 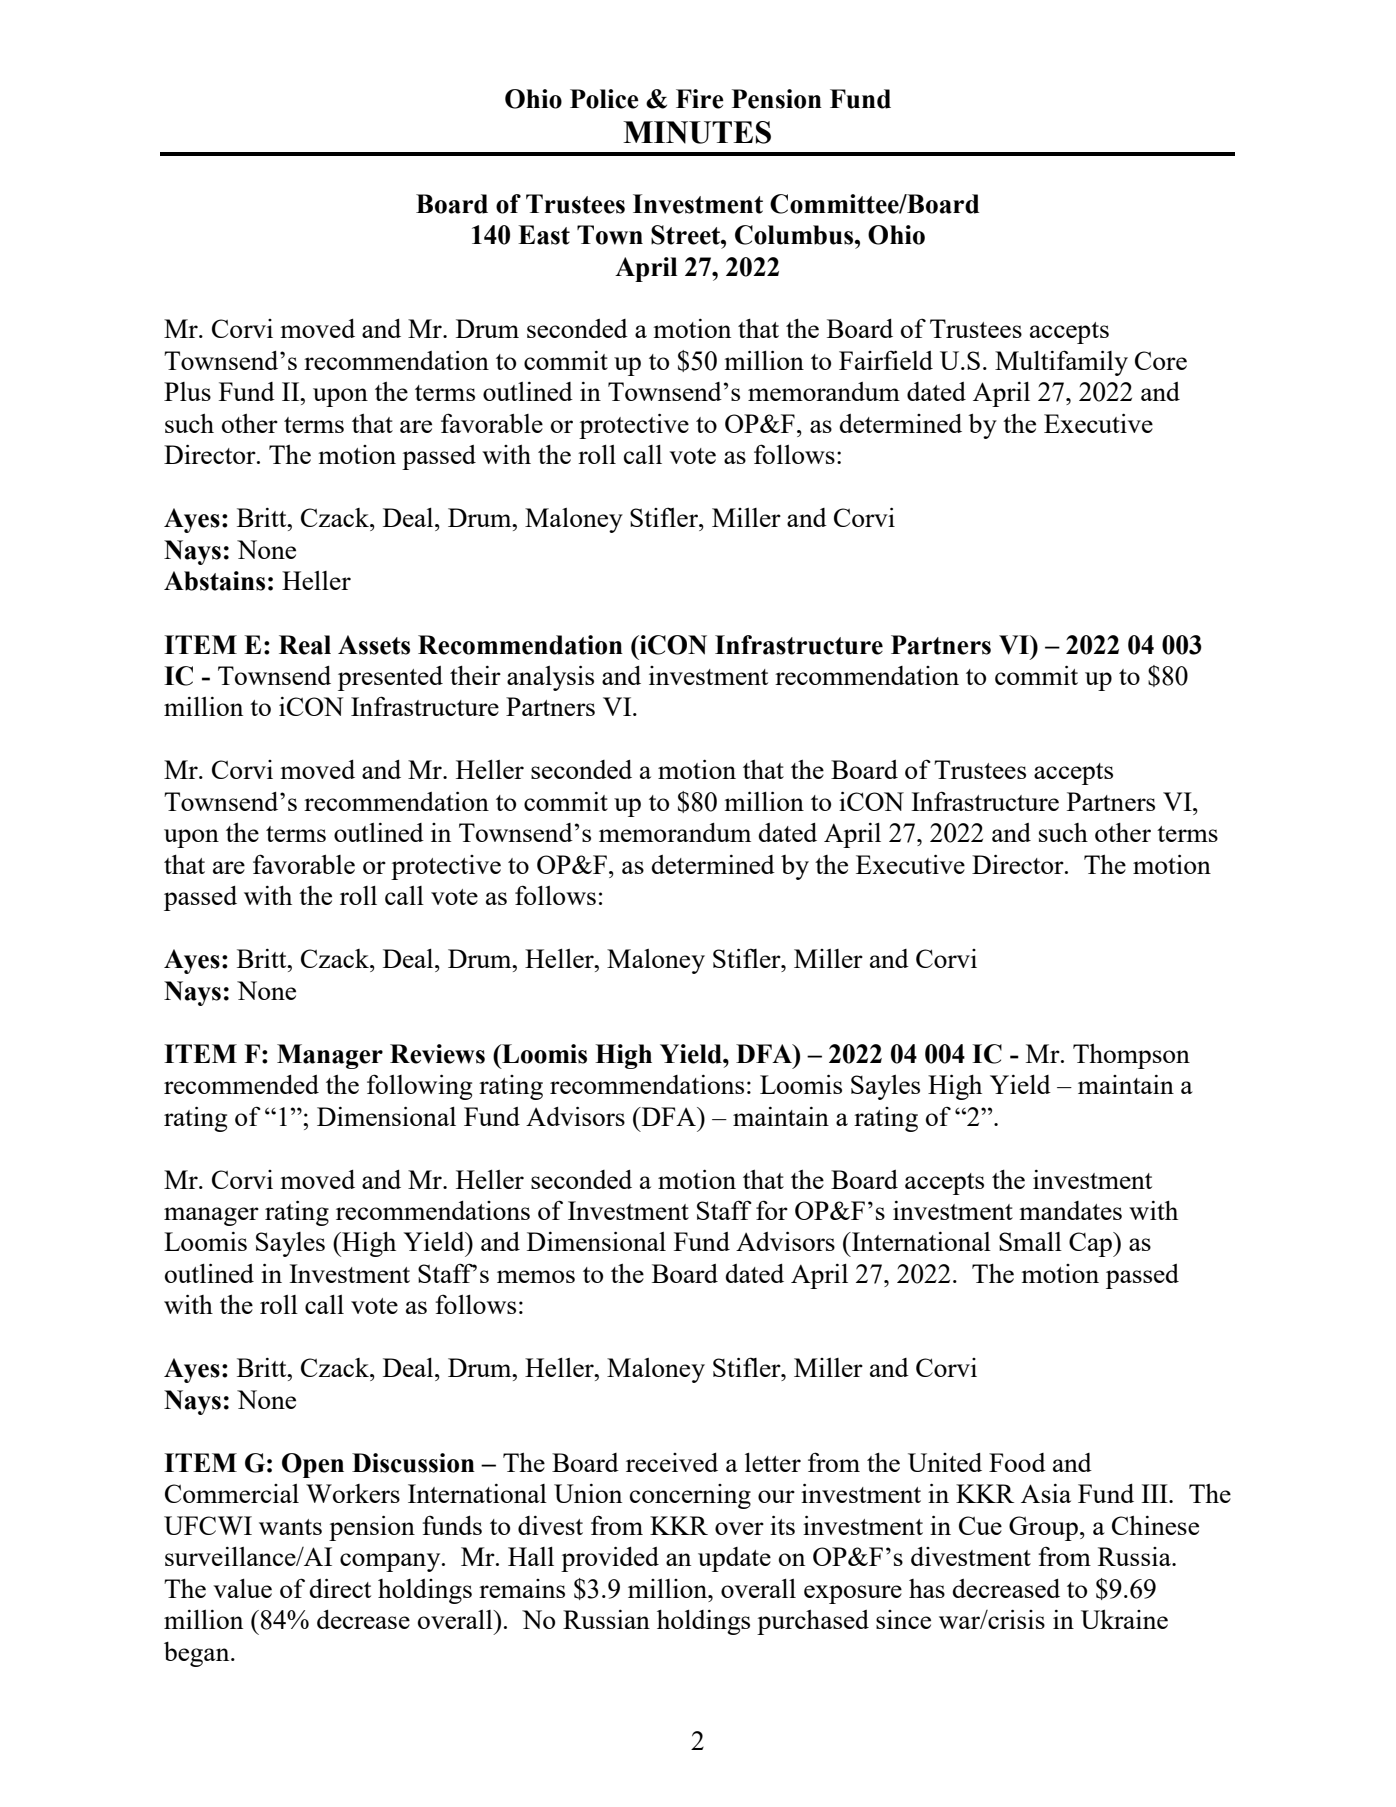 I want to click on Thompson, so click(x=1131, y=1056).
